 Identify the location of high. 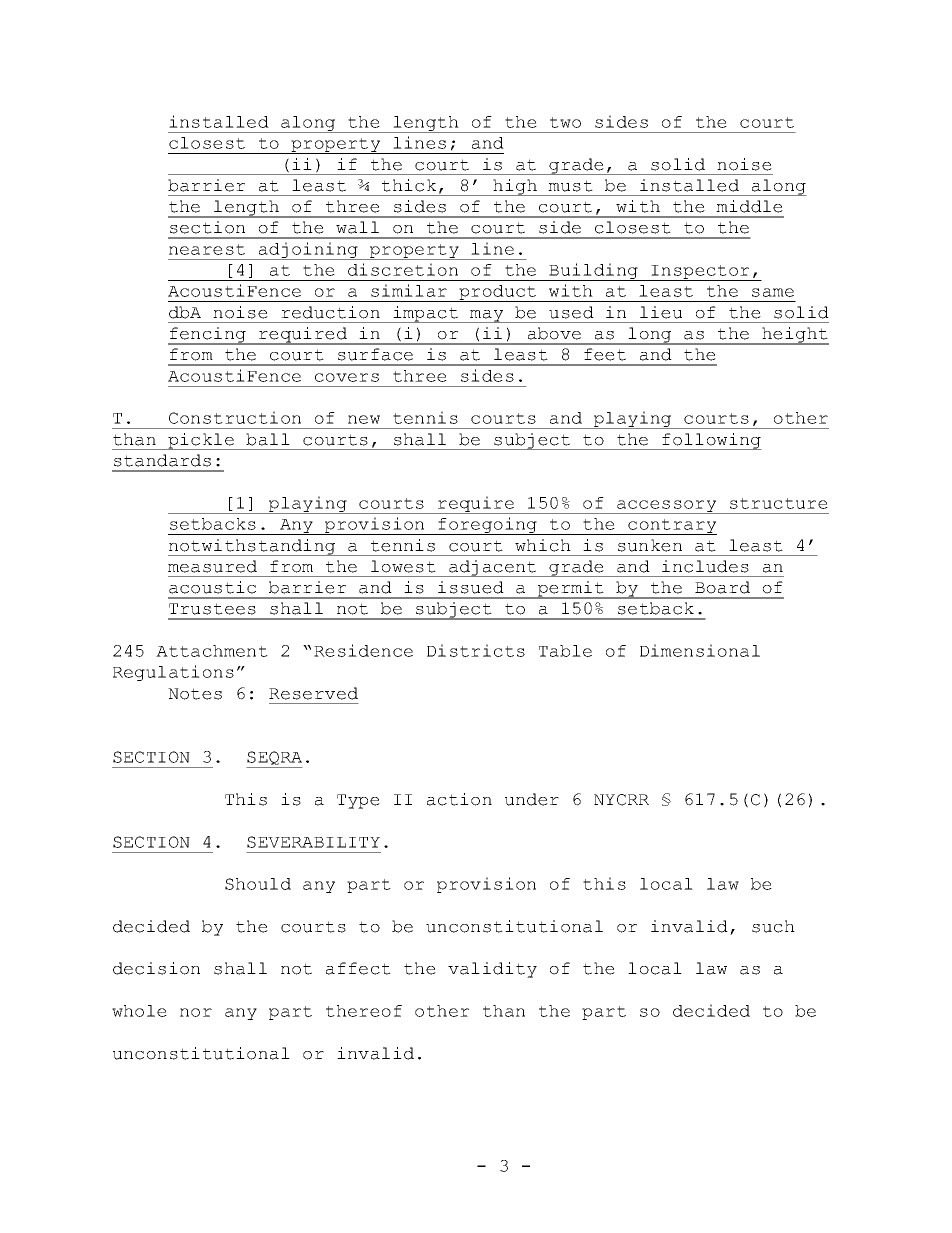
(515, 187).
